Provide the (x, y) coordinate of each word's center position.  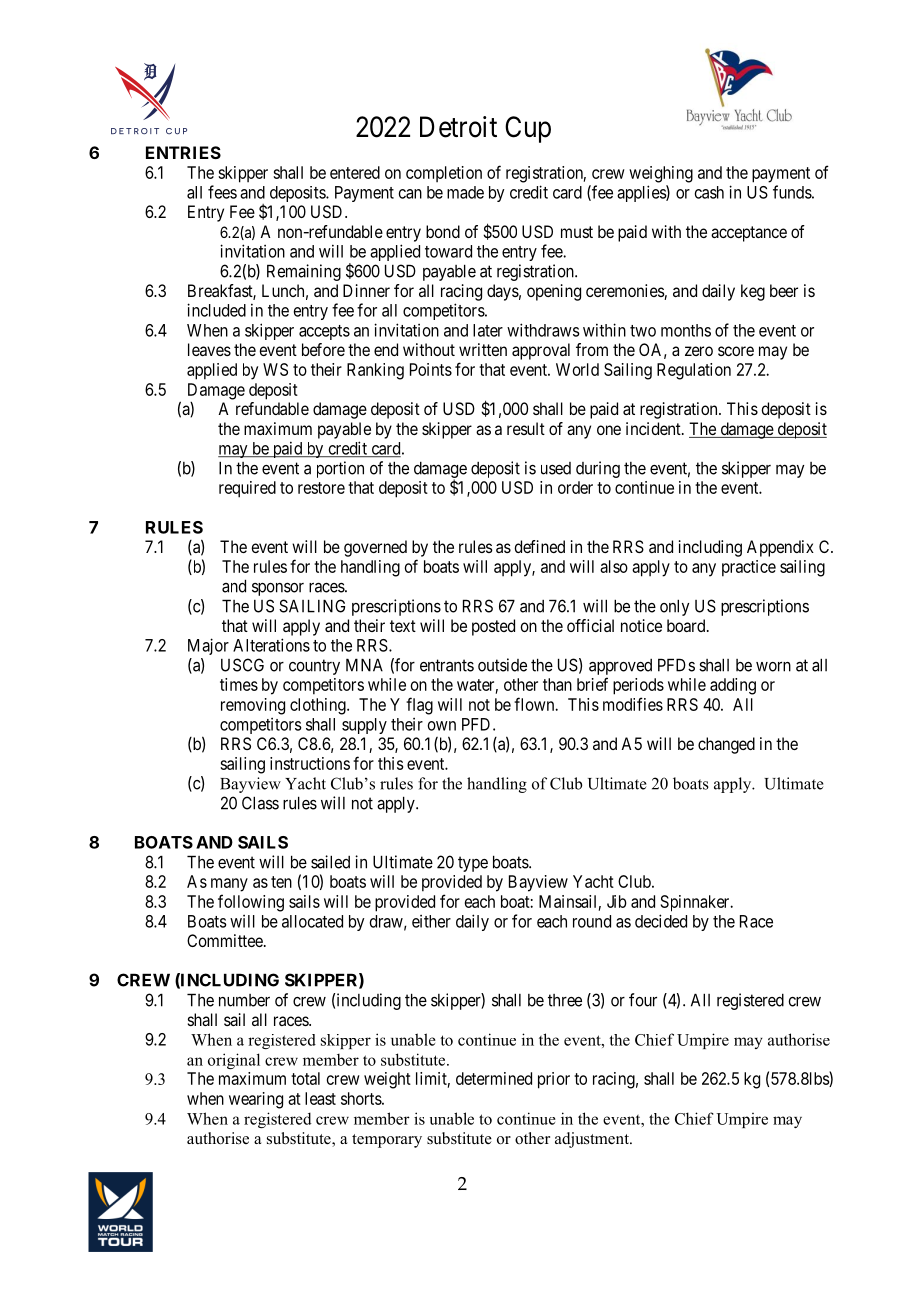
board (687, 625)
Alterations (271, 645)
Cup (528, 129)
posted (493, 627)
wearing (256, 1100)
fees (222, 192)
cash (709, 192)
